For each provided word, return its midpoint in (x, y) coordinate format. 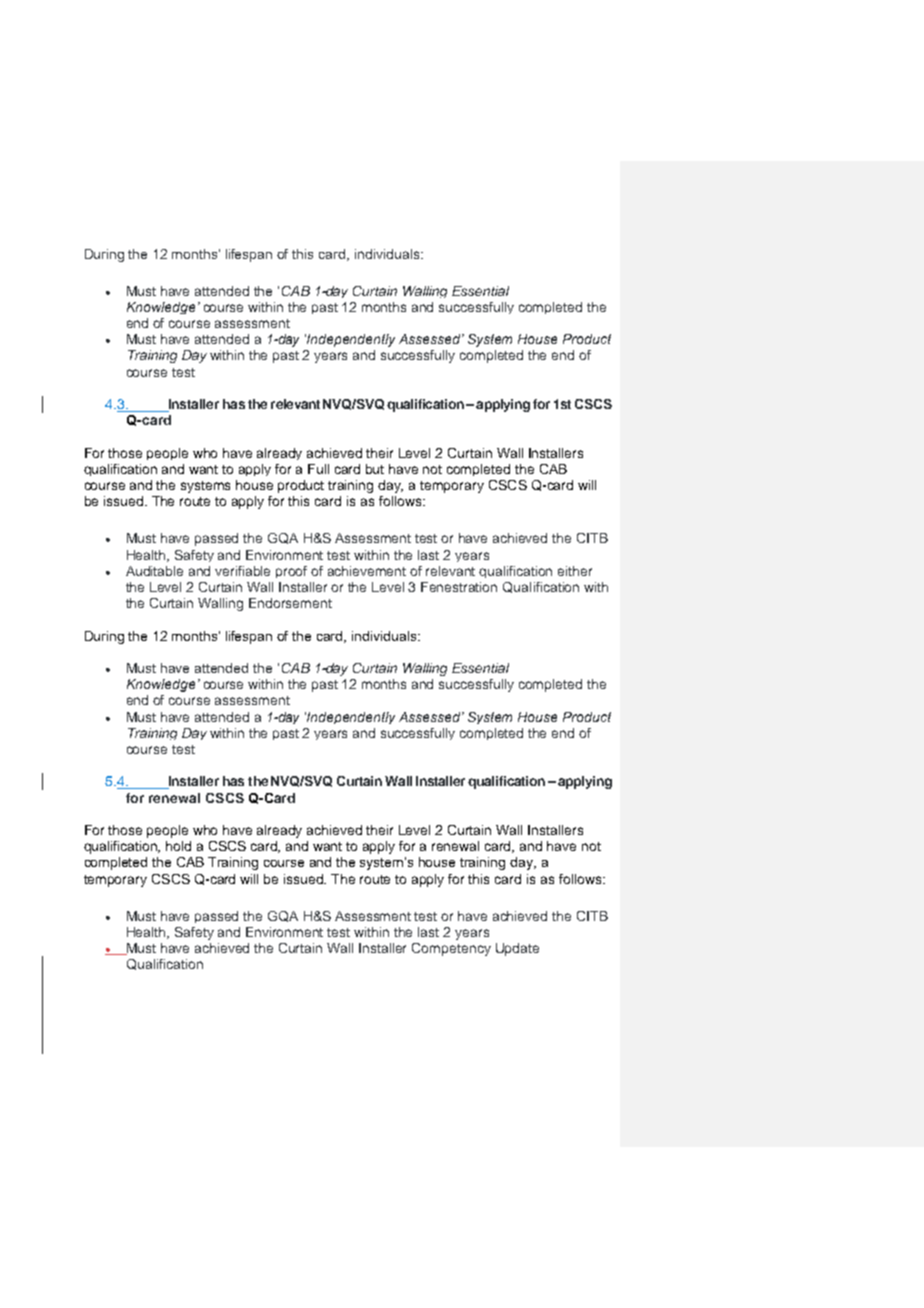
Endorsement (290, 603)
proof (291, 572)
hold (178, 846)
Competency (451, 949)
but (375, 469)
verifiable (242, 571)
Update (517, 949)
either (575, 571)
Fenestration (459, 587)
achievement (367, 571)
